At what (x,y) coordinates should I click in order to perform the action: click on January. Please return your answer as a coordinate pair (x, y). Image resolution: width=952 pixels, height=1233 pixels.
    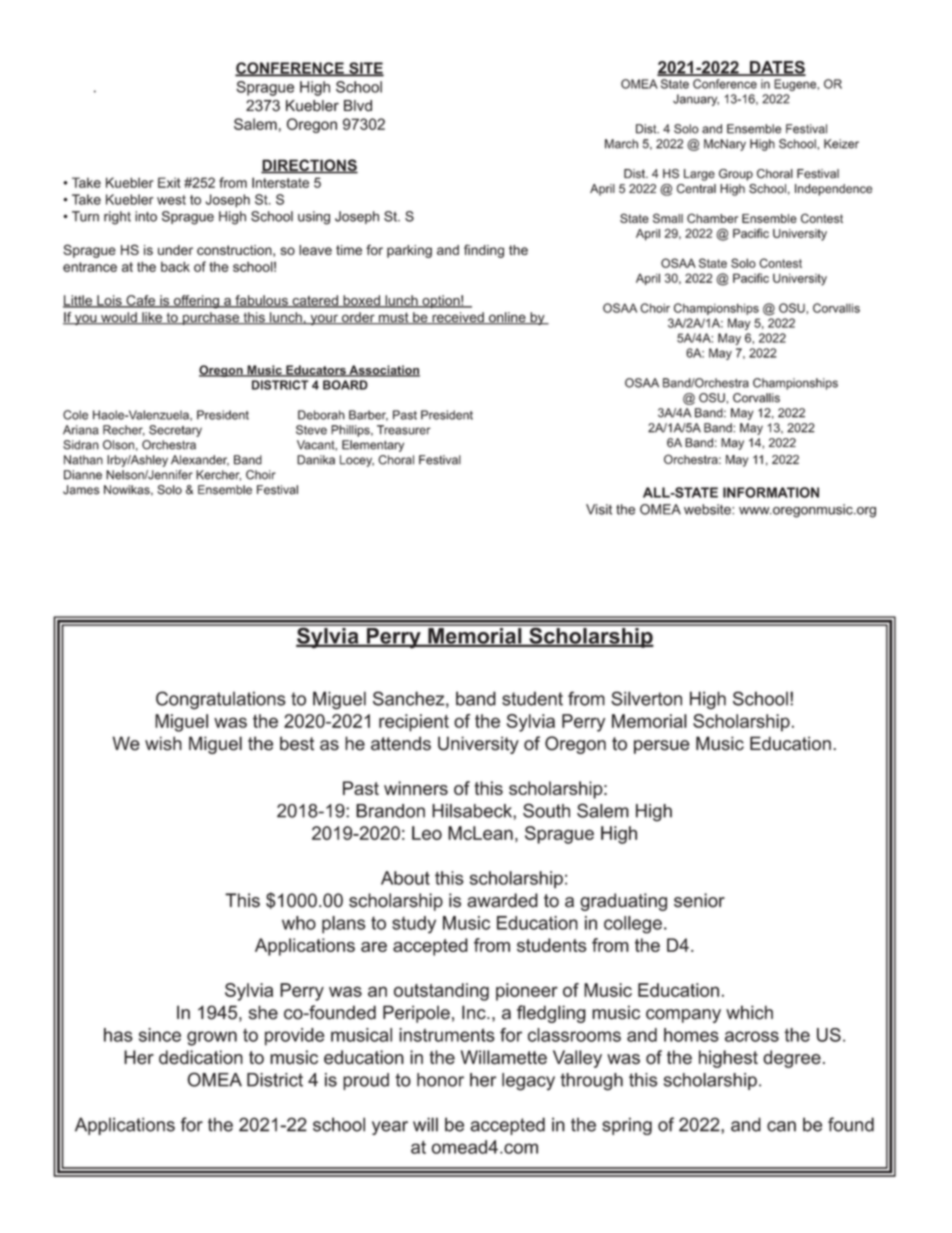
    Looking at the image, I should click on (696, 100).
